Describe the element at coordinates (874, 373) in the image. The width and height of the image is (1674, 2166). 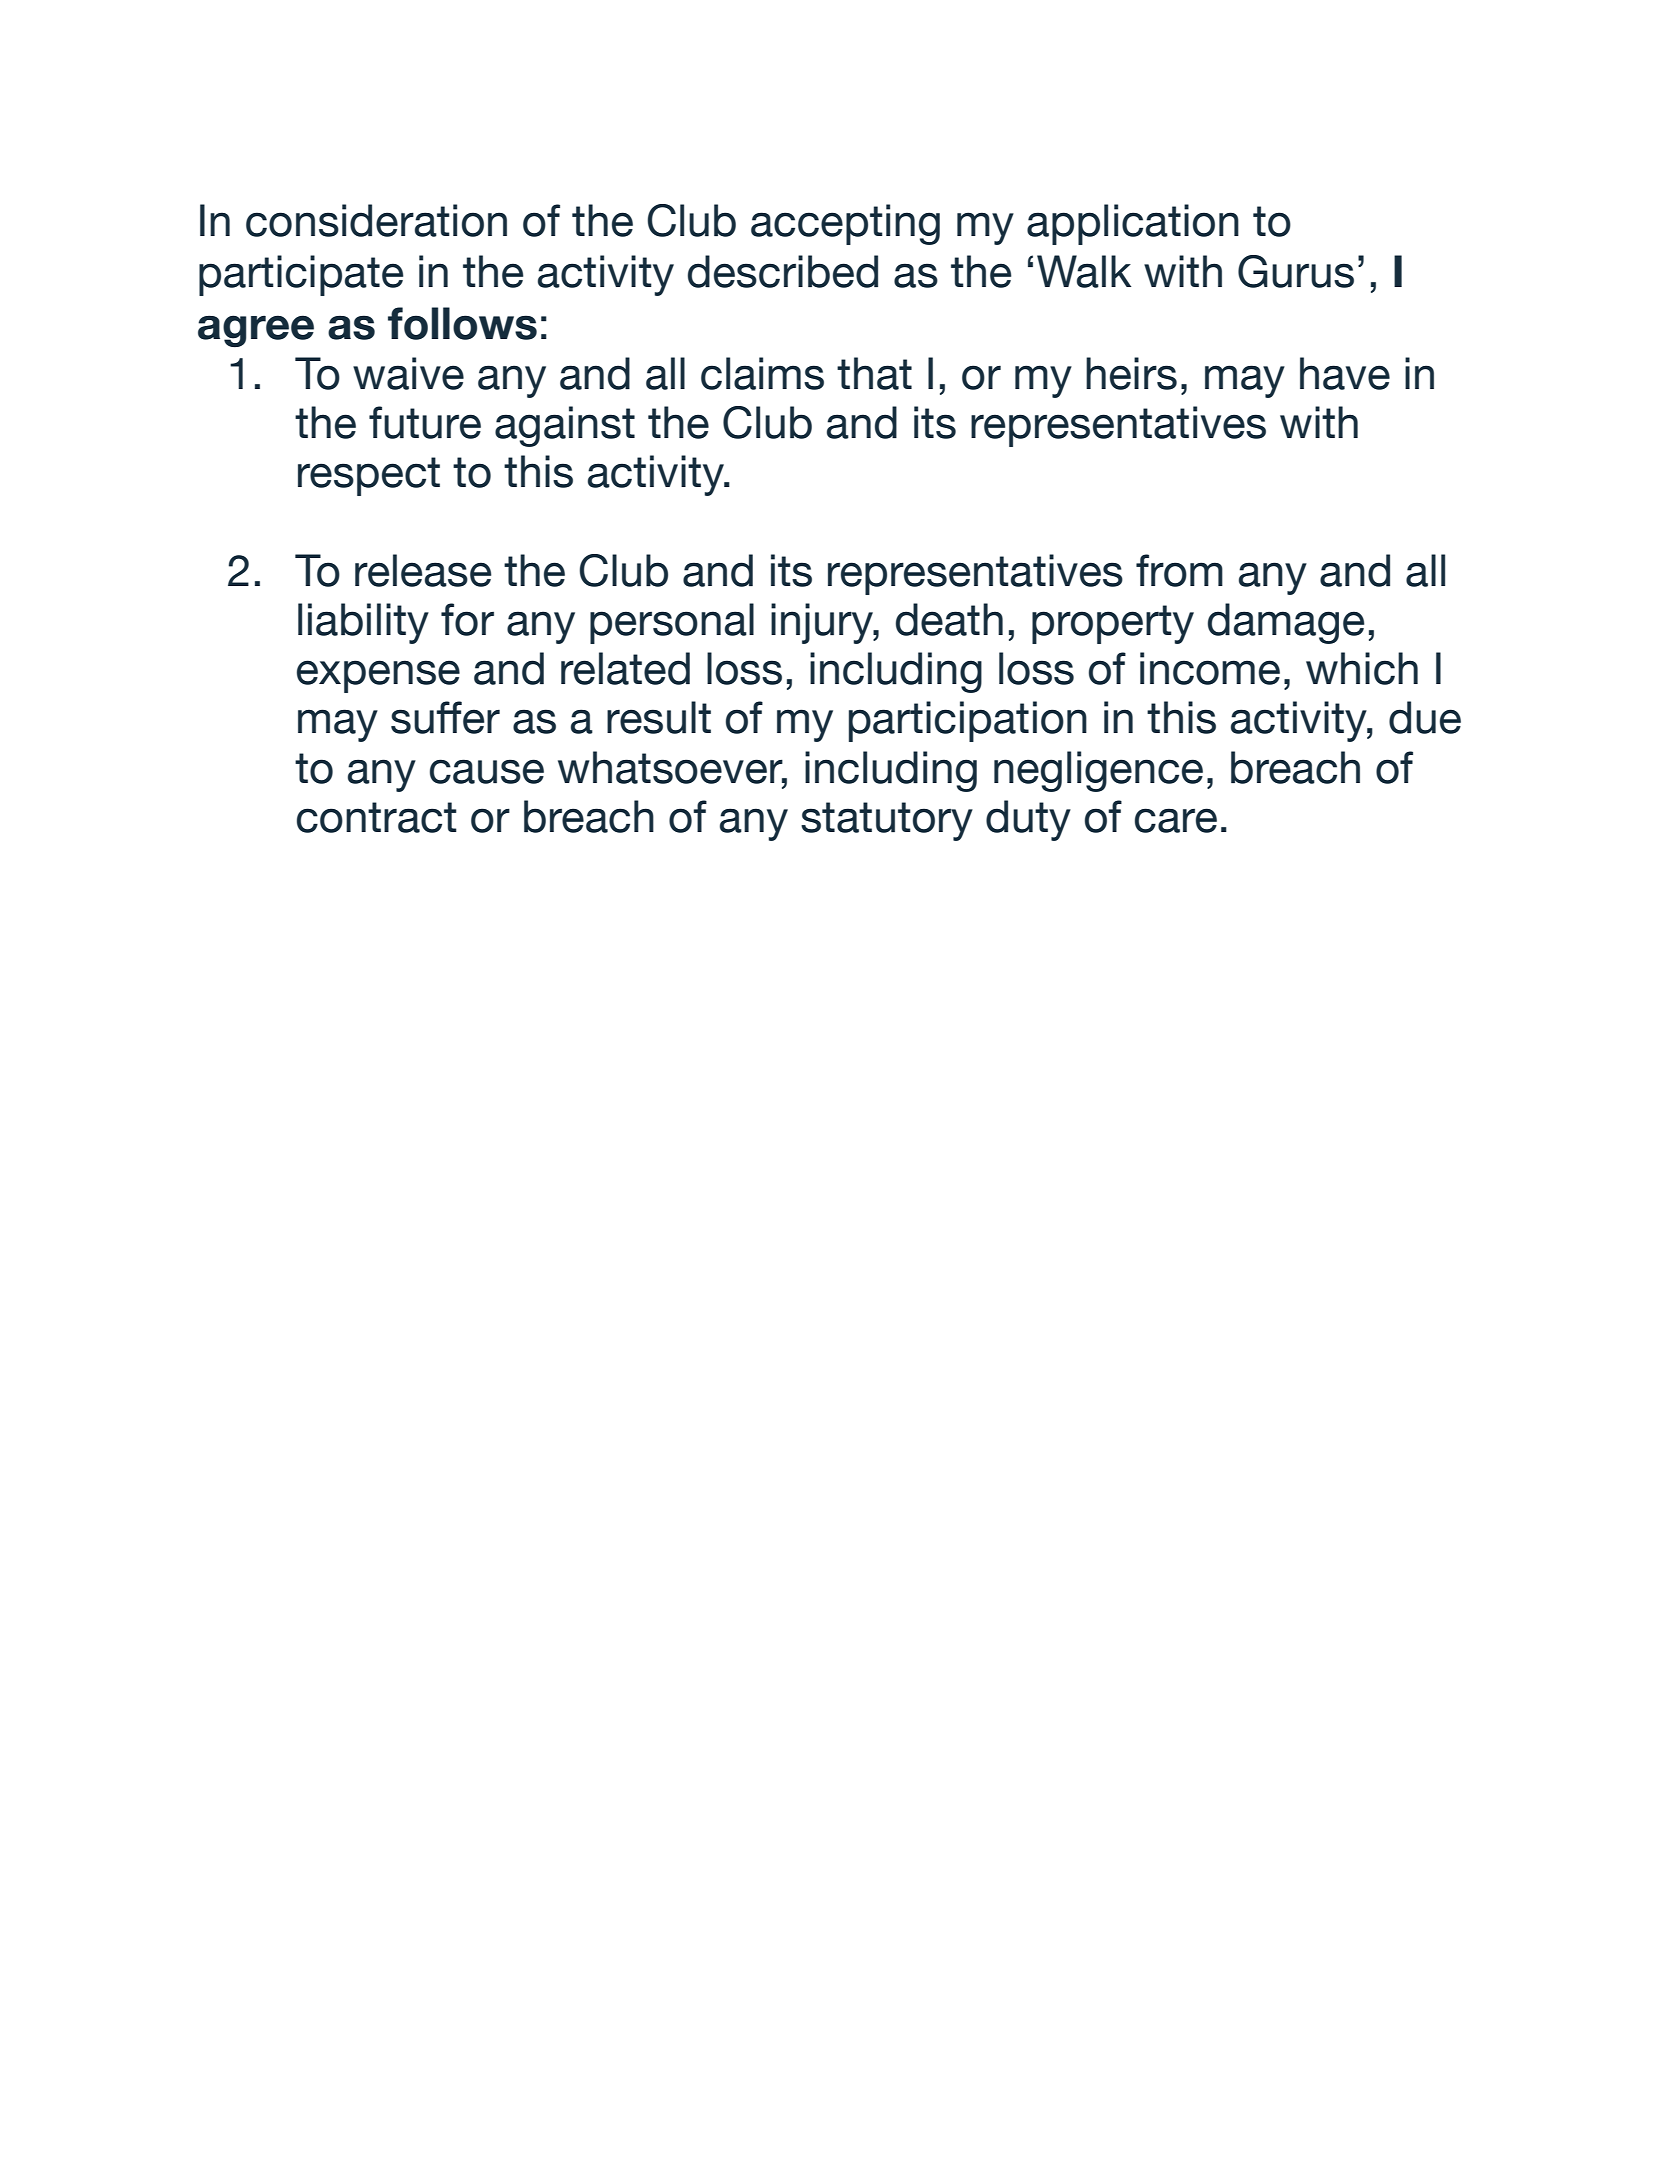
I see `that` at that location.
